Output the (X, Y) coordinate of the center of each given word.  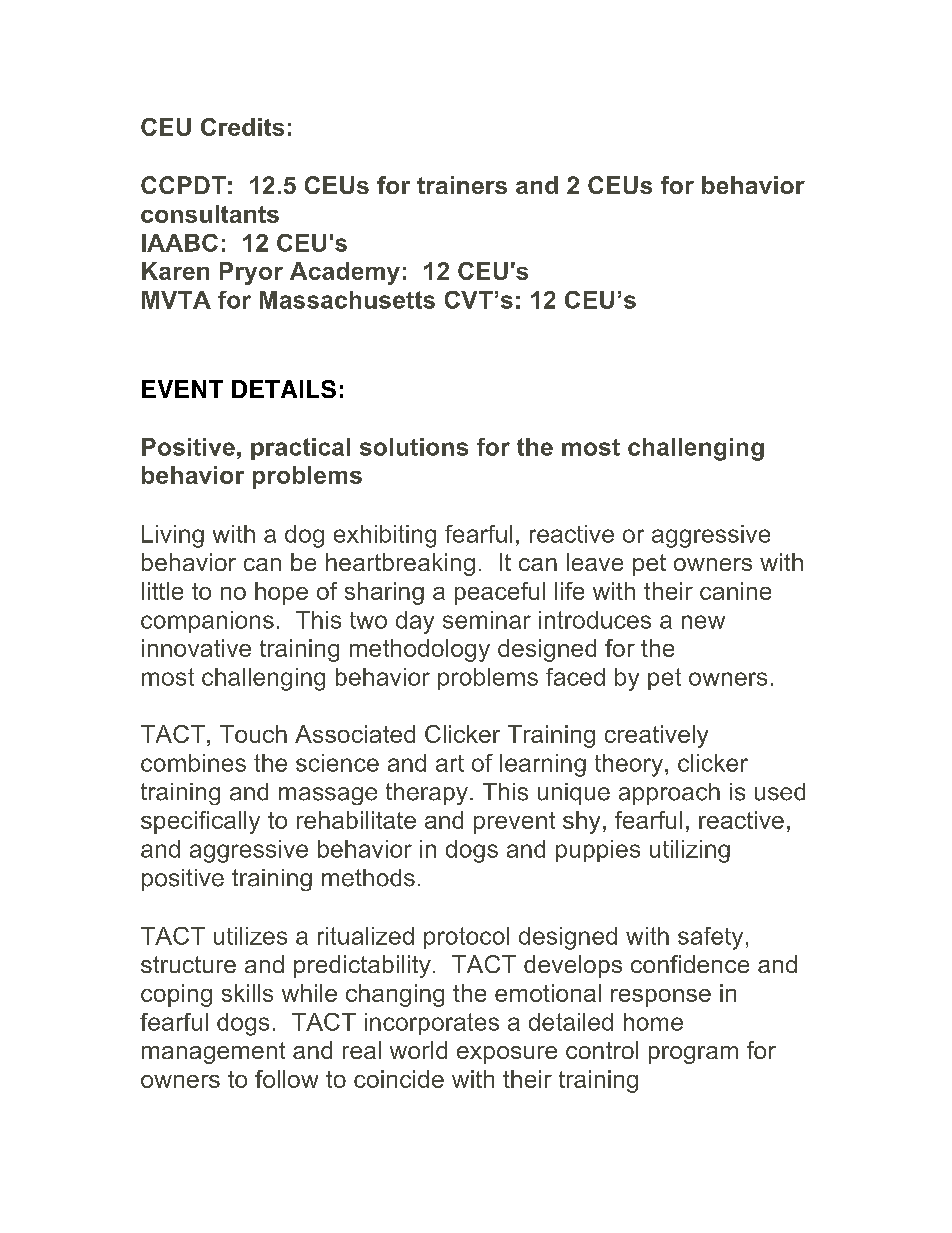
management (213, 1053)
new (703, 622)
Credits (242, 127)
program (693, 1055)
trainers (462, 185)
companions (207, 622)
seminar (487, 620)
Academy (345, 273)
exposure (507, 1055)
